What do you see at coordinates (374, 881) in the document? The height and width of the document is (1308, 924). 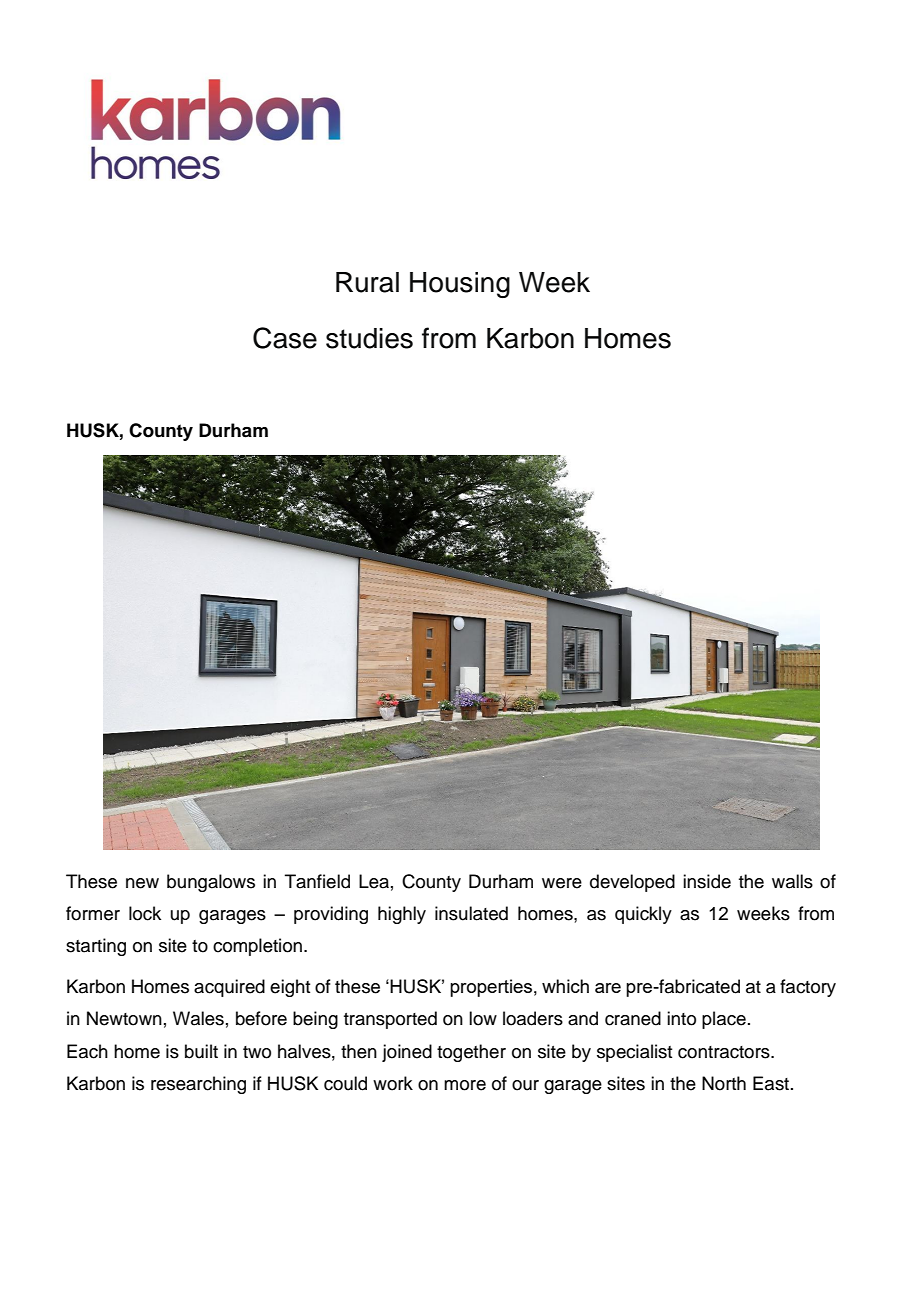 I see `Lea` at bounding box center [374, 881].
